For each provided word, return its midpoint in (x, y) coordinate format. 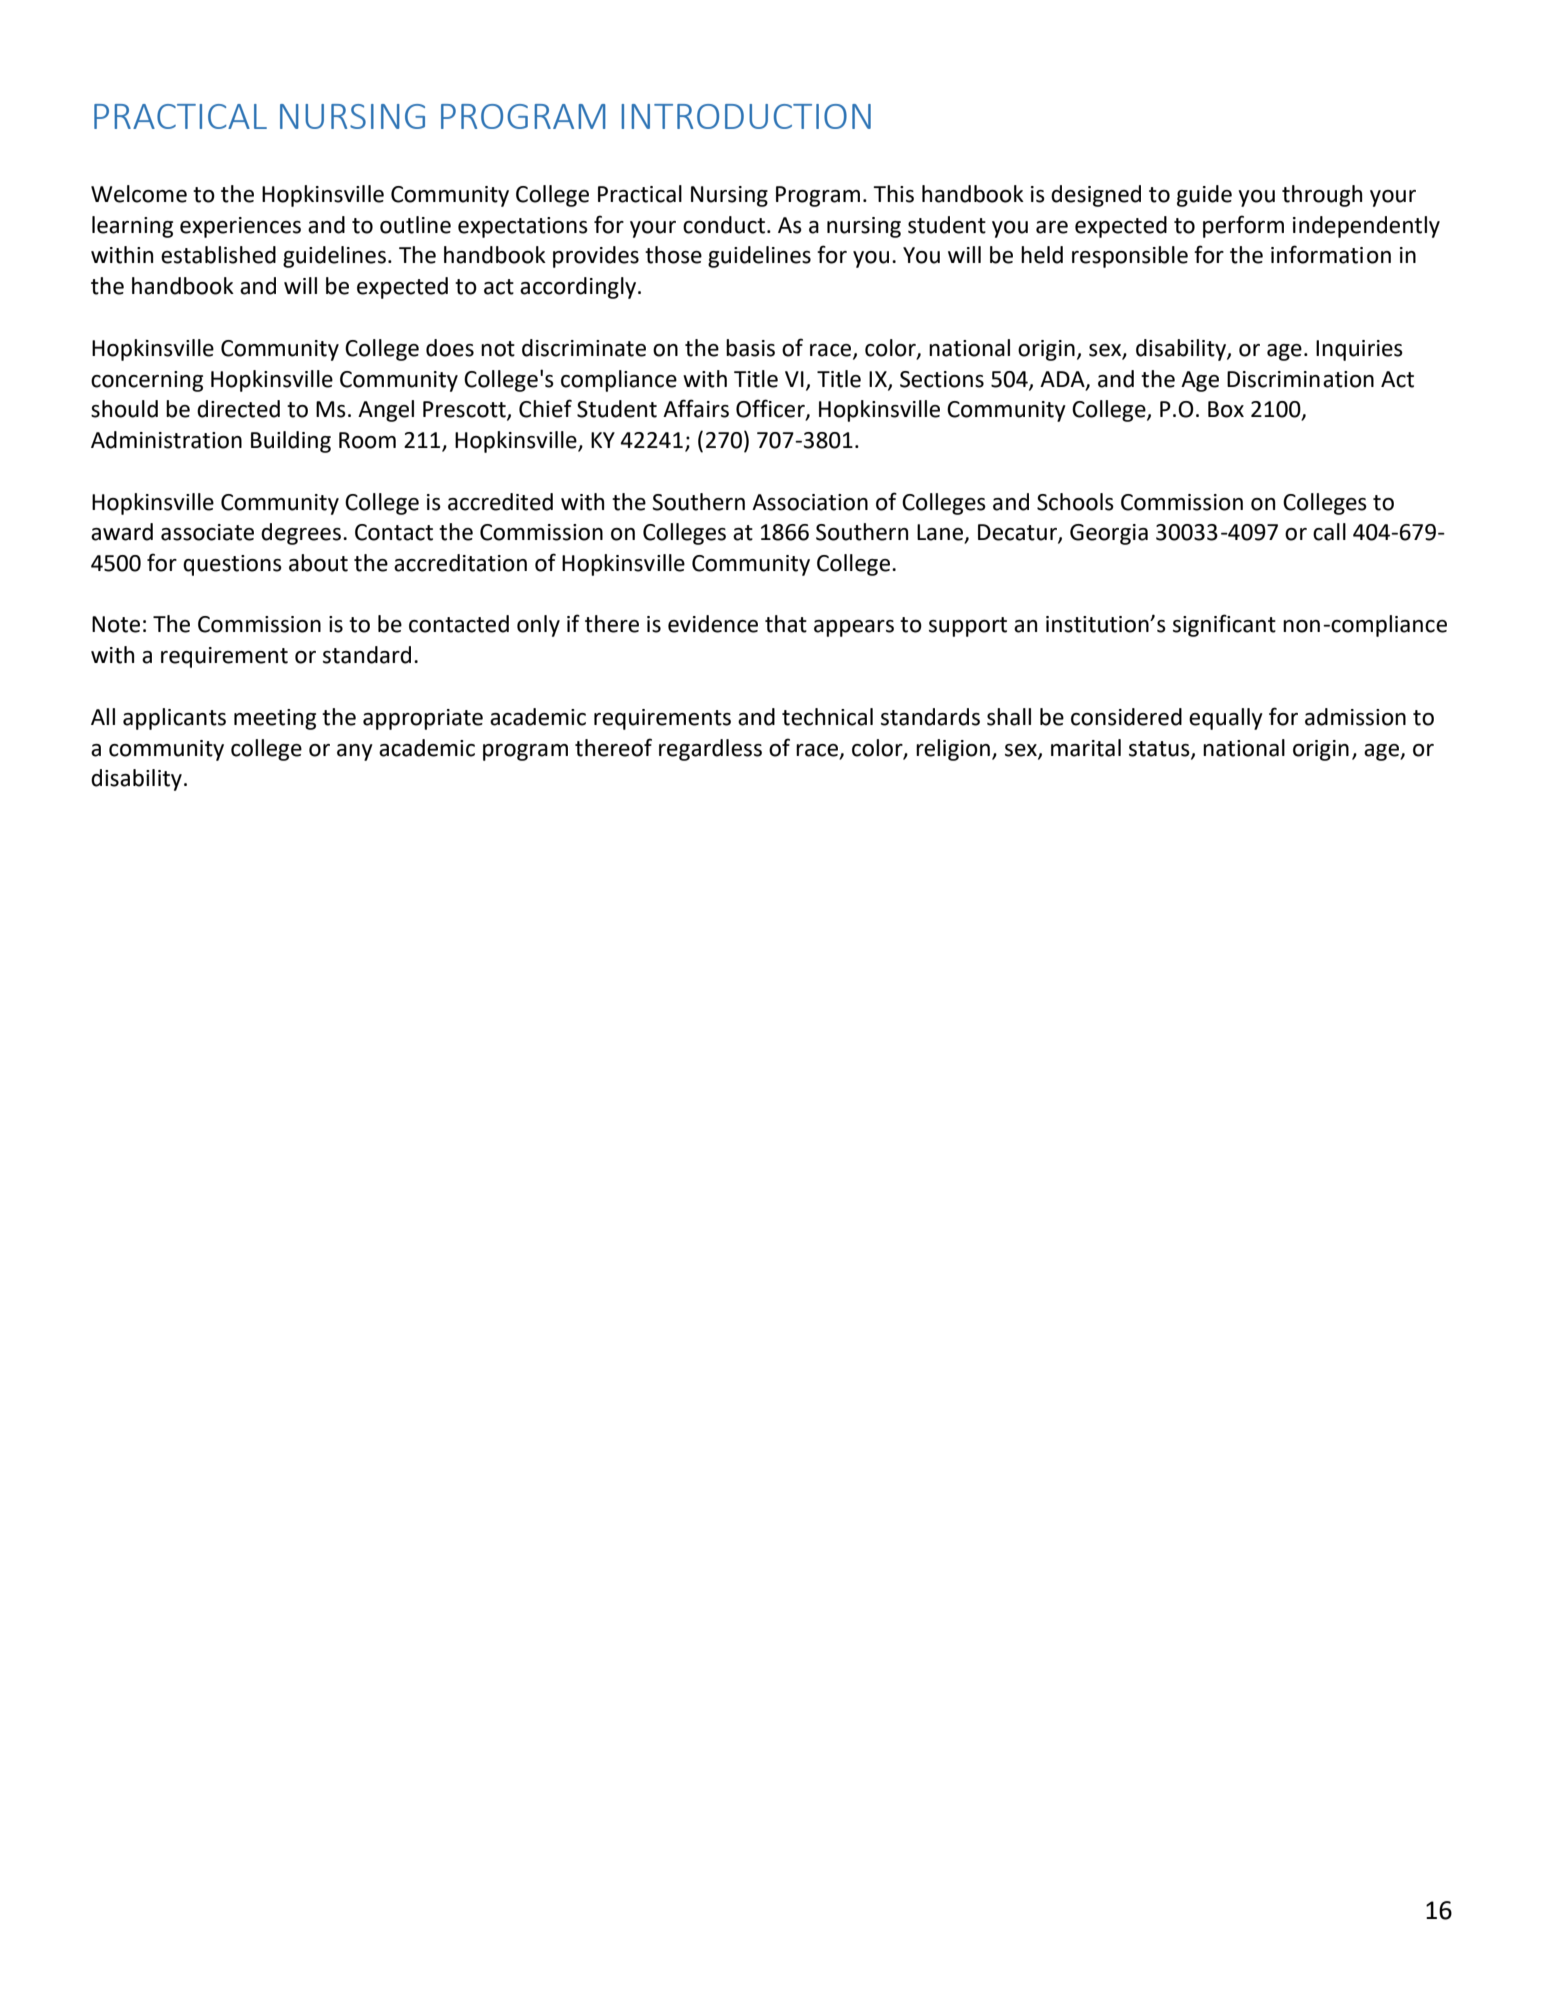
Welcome (139, 194)
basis (750, 348)
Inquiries (1359, 350)
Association (810, 502)
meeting (275, 719)
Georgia (1109, 534)
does (450, 348)
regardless (710, 750)
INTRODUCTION (746, 116)
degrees (301, 534)
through (1322, 196)
